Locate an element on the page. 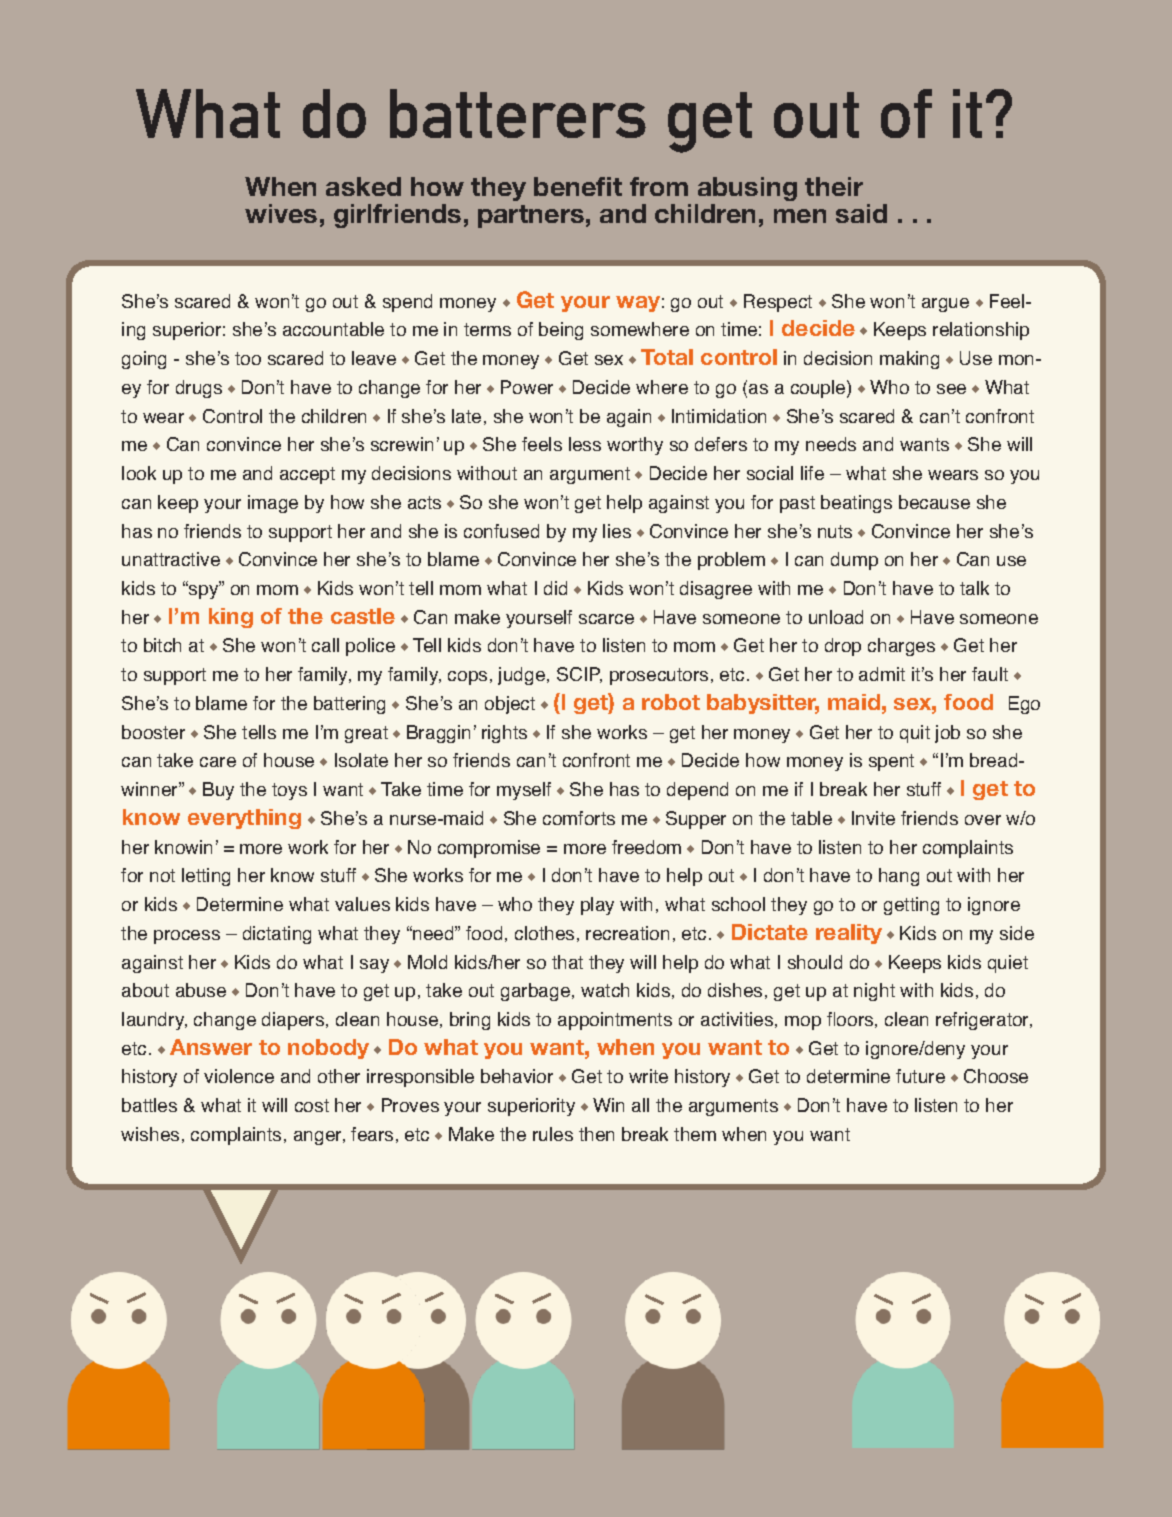 Image resolution: width=1172 pixels, height=1517 pixels. scarce is located at coordinates (606, 619).
